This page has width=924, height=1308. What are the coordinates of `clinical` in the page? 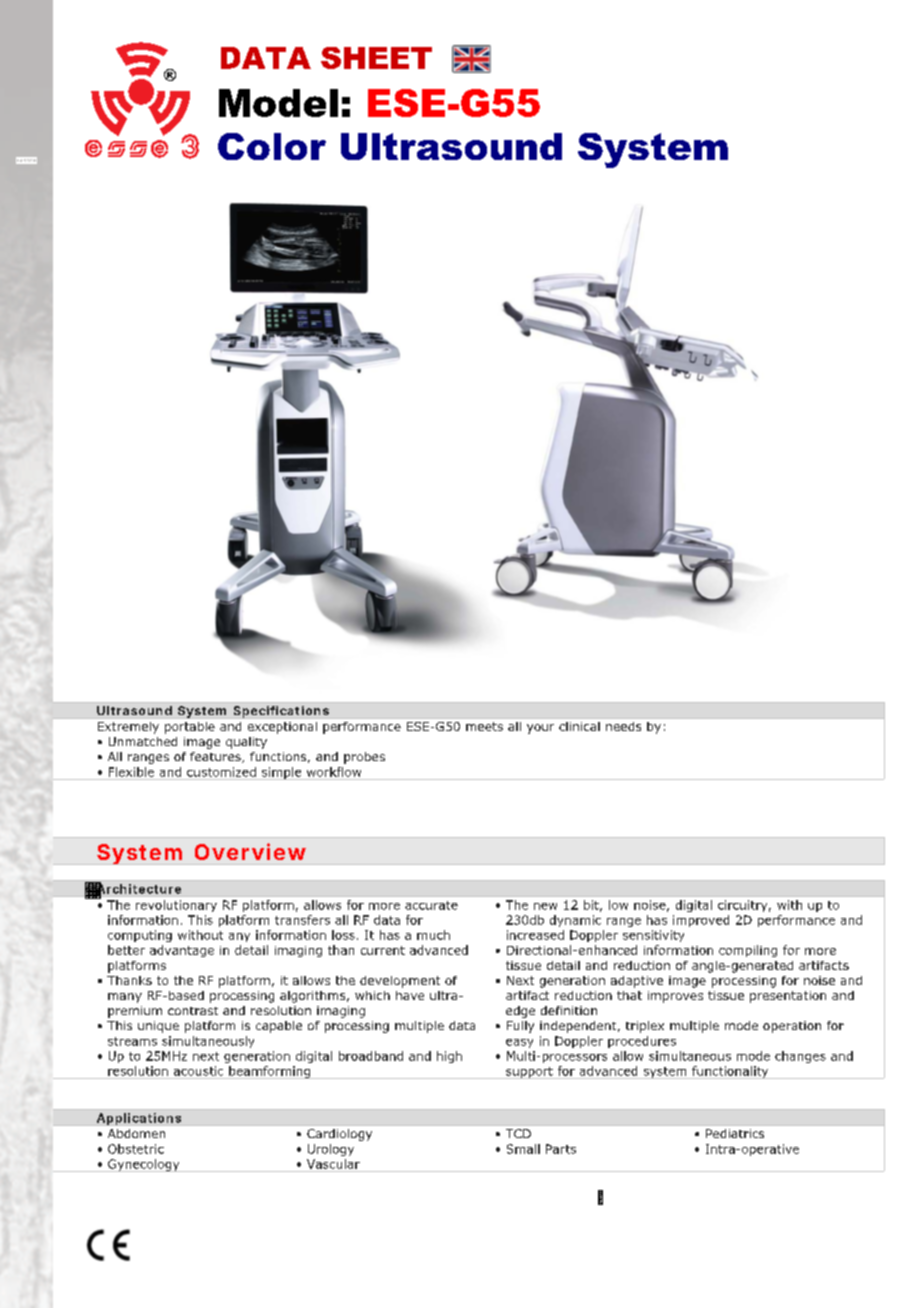 It's located at (579, 726).
